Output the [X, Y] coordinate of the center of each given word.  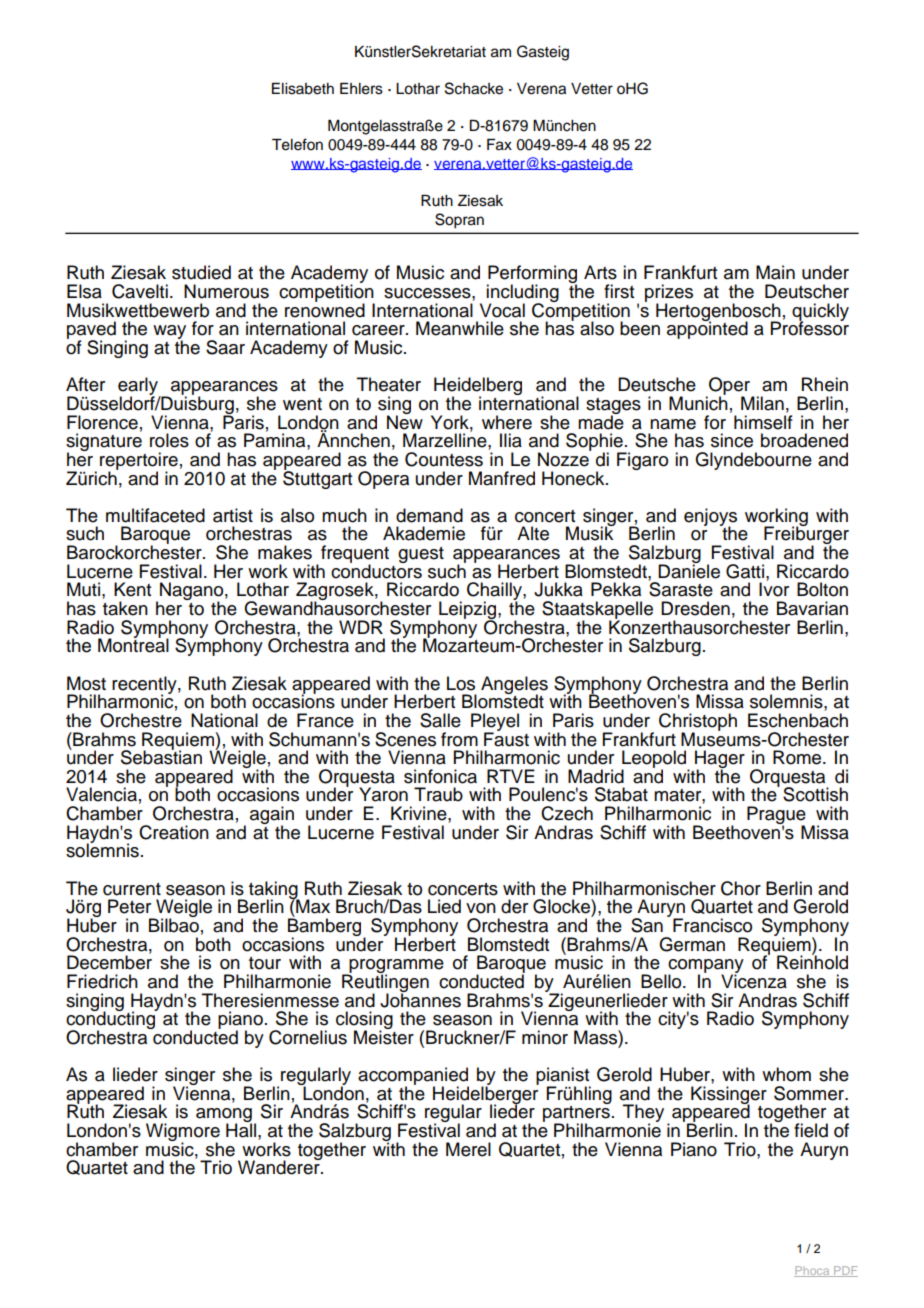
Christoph [698, 723]
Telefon [297, 144]
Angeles [514, 686]
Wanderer [280, 1167]
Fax [499, 145]
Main [775, 272]
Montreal [133, 644]
